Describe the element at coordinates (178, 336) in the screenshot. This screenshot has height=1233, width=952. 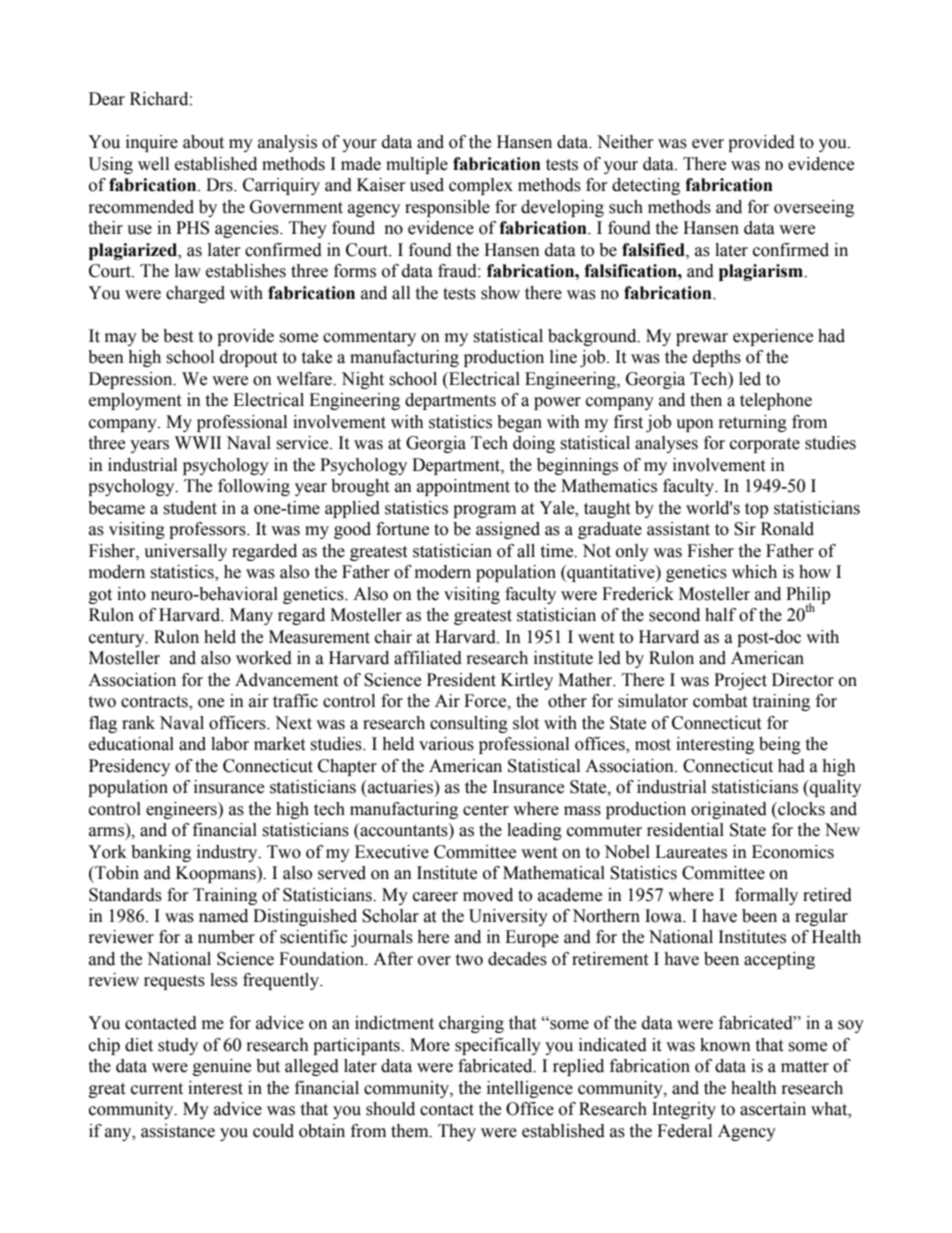
I see `best` at that location.
